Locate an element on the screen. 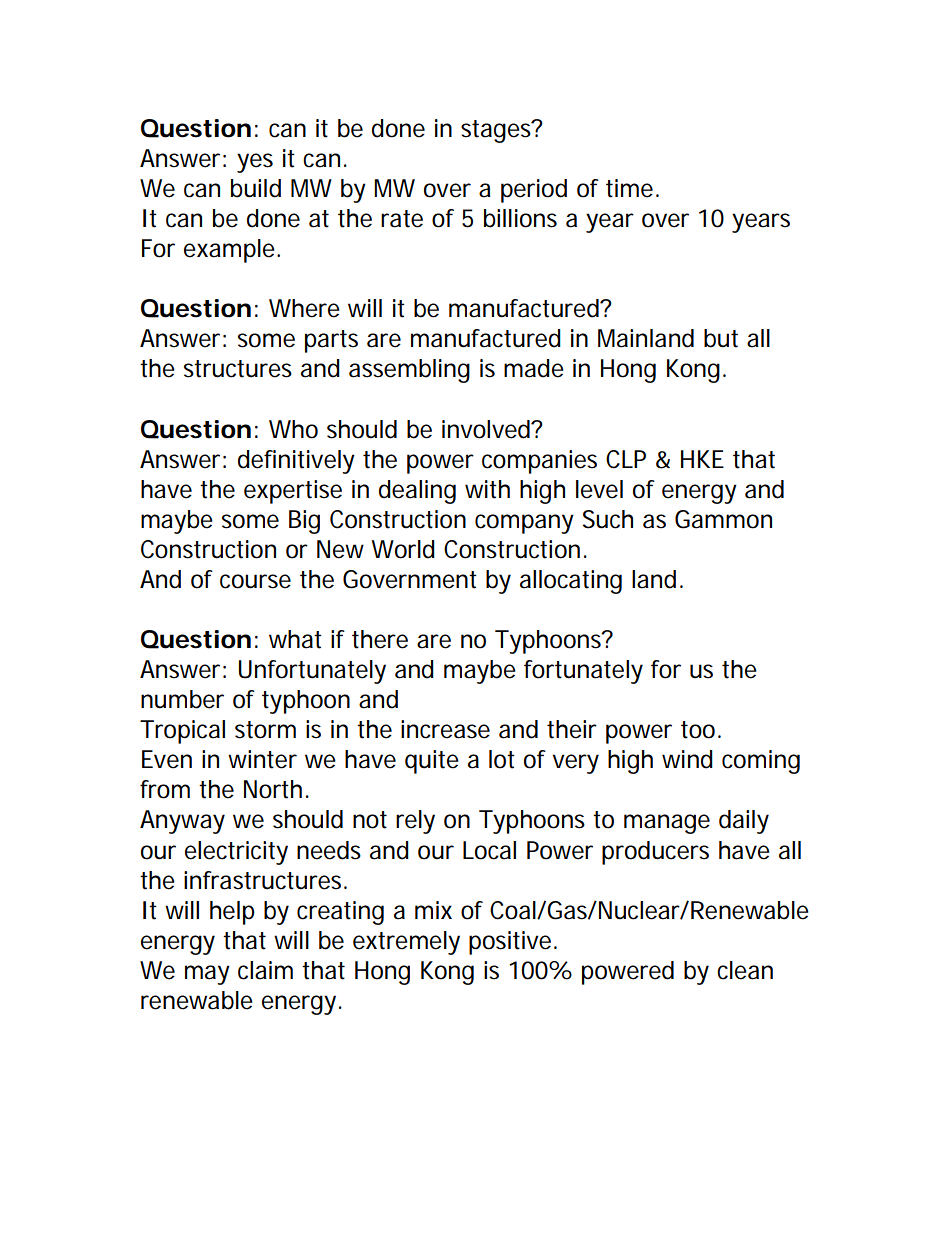 The image size is (952, 1233). yes is located at coordinates (255, 163).
